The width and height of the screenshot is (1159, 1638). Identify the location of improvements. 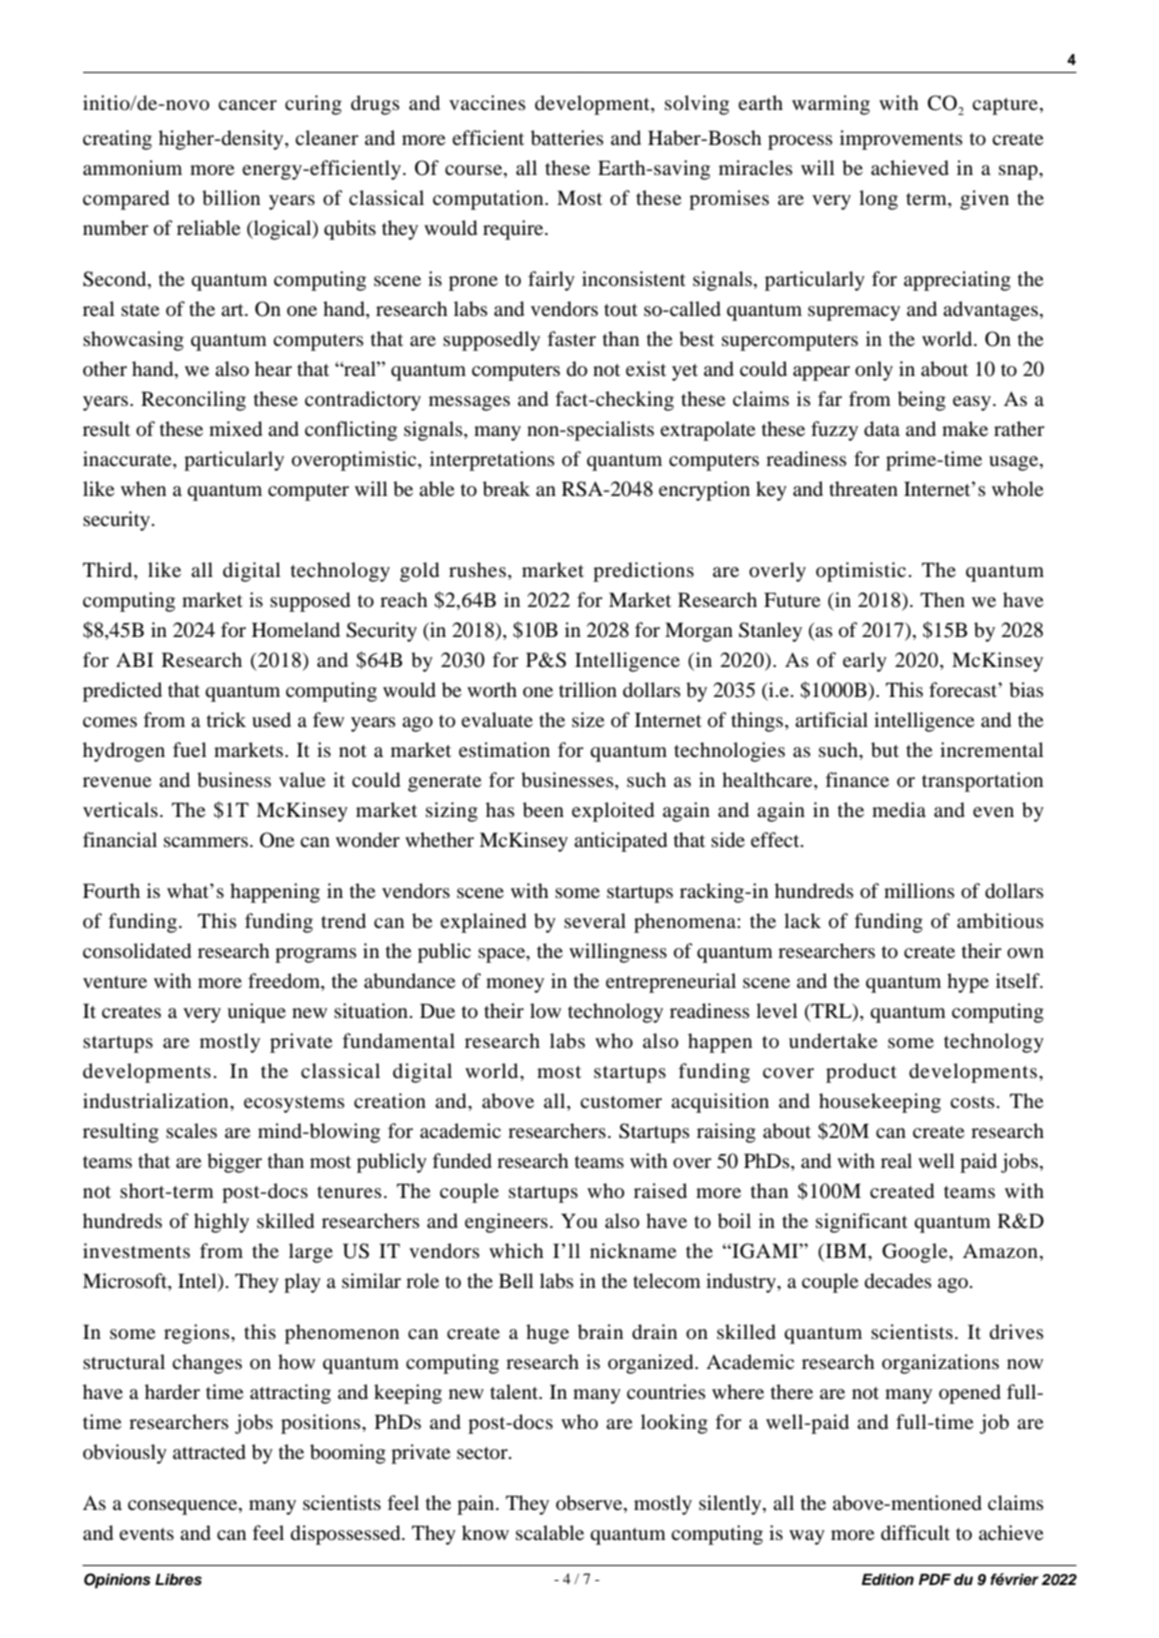
(901, 140).
